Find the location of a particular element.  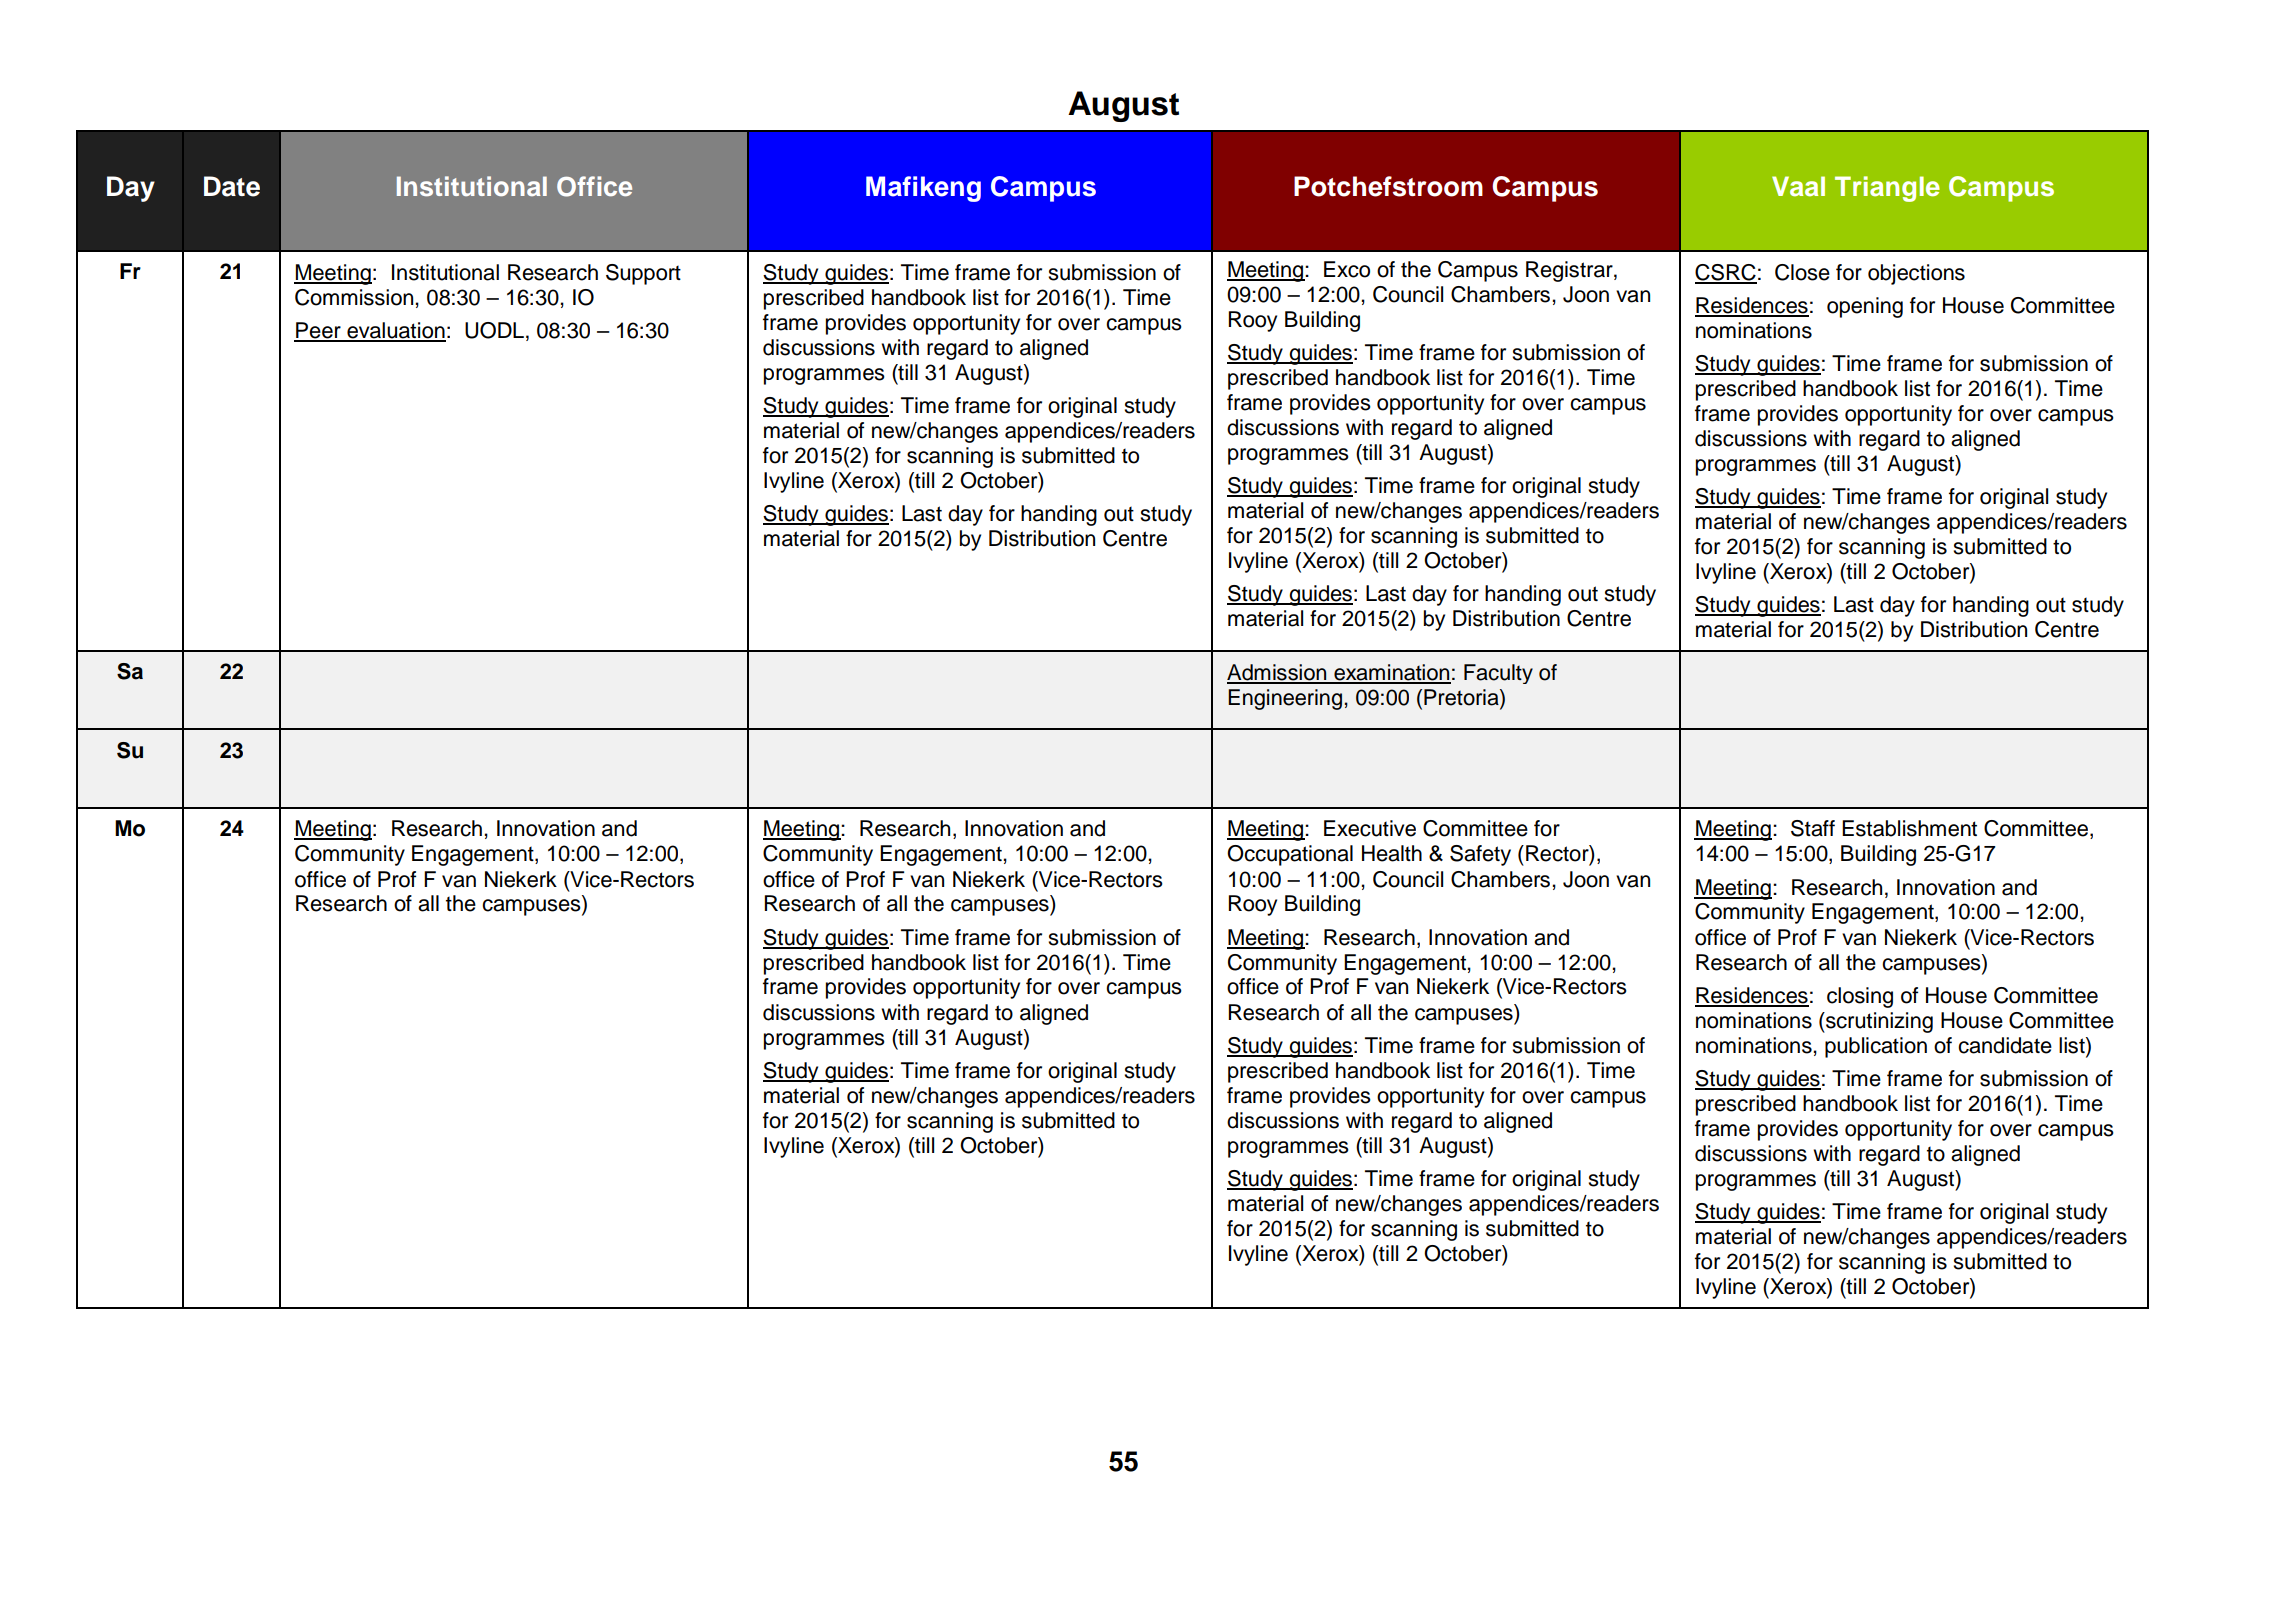

Health is located at coordinates (1392, 853).
